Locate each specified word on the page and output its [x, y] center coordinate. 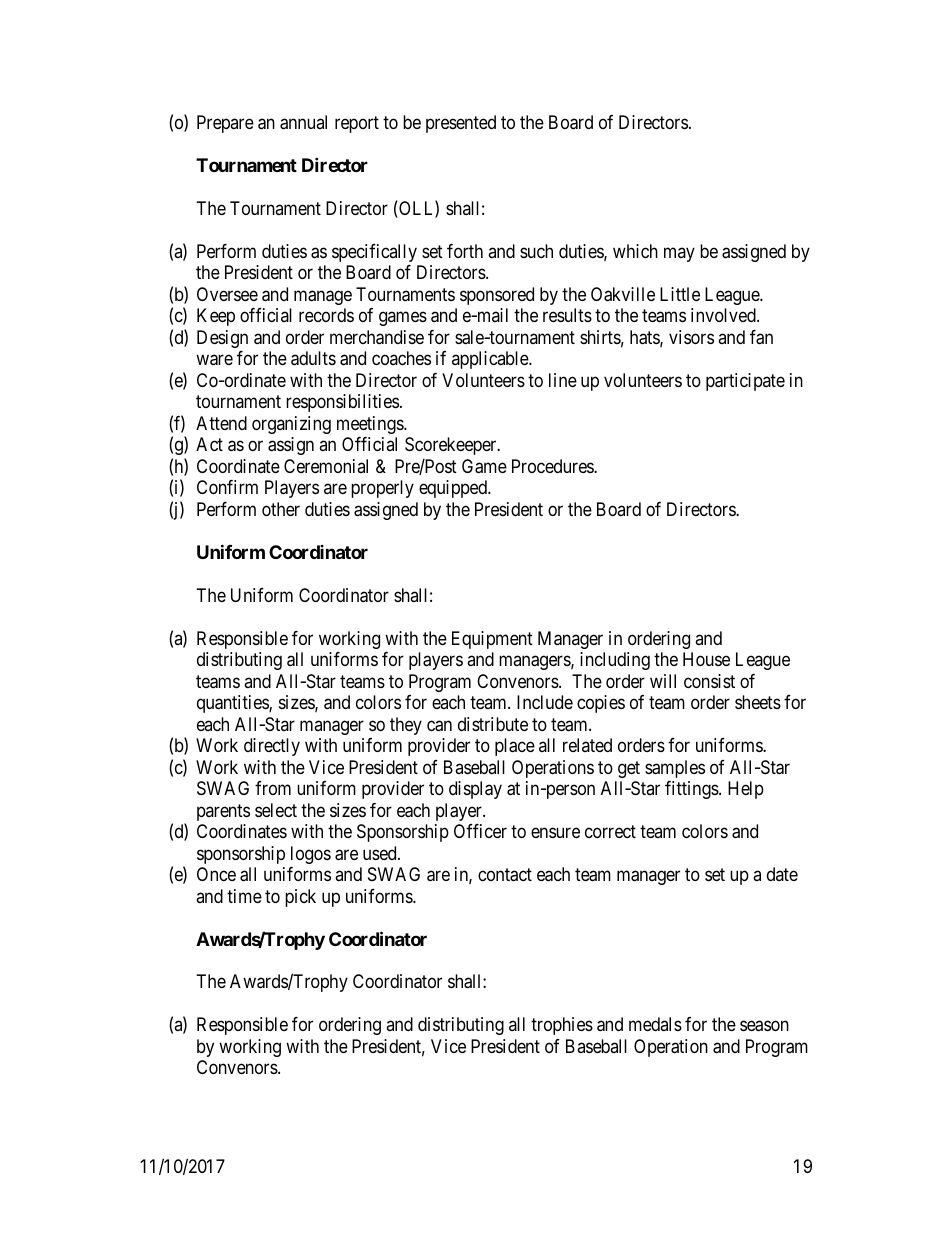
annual [303, 122]
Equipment [492, 640]
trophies [562, 1026]
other [281, 509]
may [679, 254]
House [706, 659]
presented [461, 124]
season [764, 1026]
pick [300, 898]
